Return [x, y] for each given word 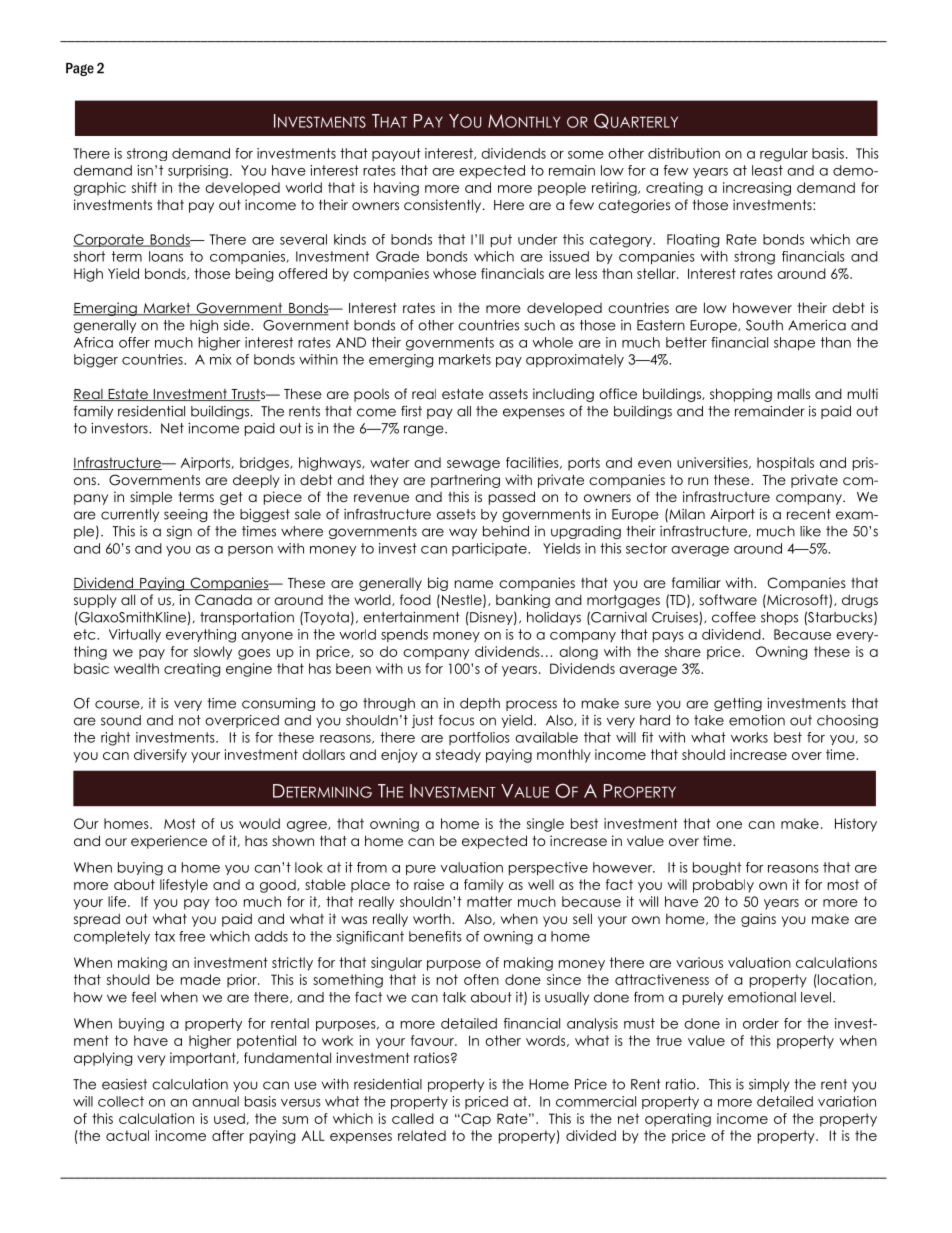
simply [769, 1085]
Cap [475, 1120]
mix [221, 359]
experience [169, 842]
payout [396, 154]
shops [779, 618]
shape [794, 344]
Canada [223, 600]
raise [429, 884]
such [539, 325]
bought [717, 868]
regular [784, 155]
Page [80, 69]
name [474, 584]
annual [215, 1101]
